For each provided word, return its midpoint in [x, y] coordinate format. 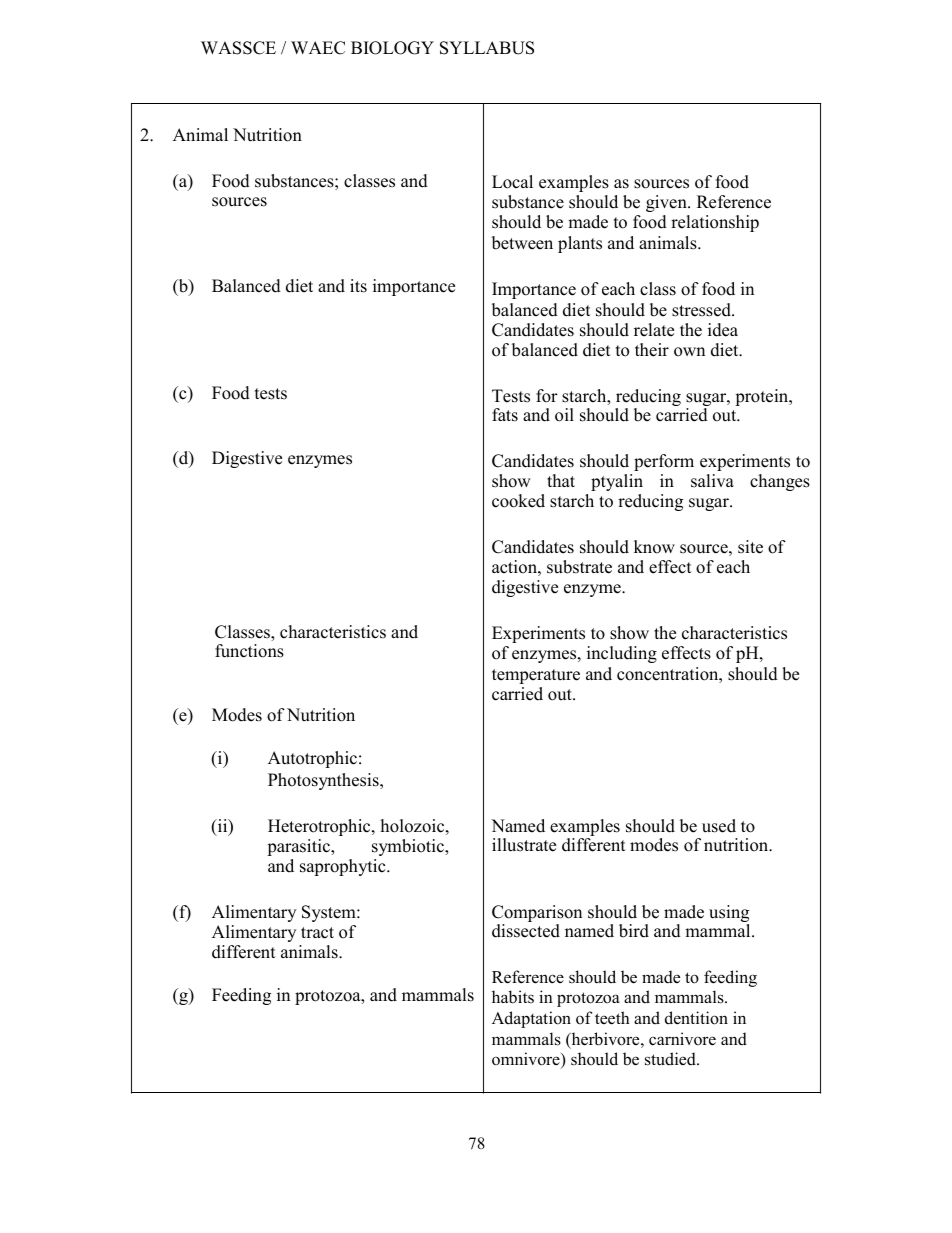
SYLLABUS [487, 48]
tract [317, 933]
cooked [518, 501]
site [750, 547]
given [667, 203]
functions [249, 651]
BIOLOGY [392, 48]
